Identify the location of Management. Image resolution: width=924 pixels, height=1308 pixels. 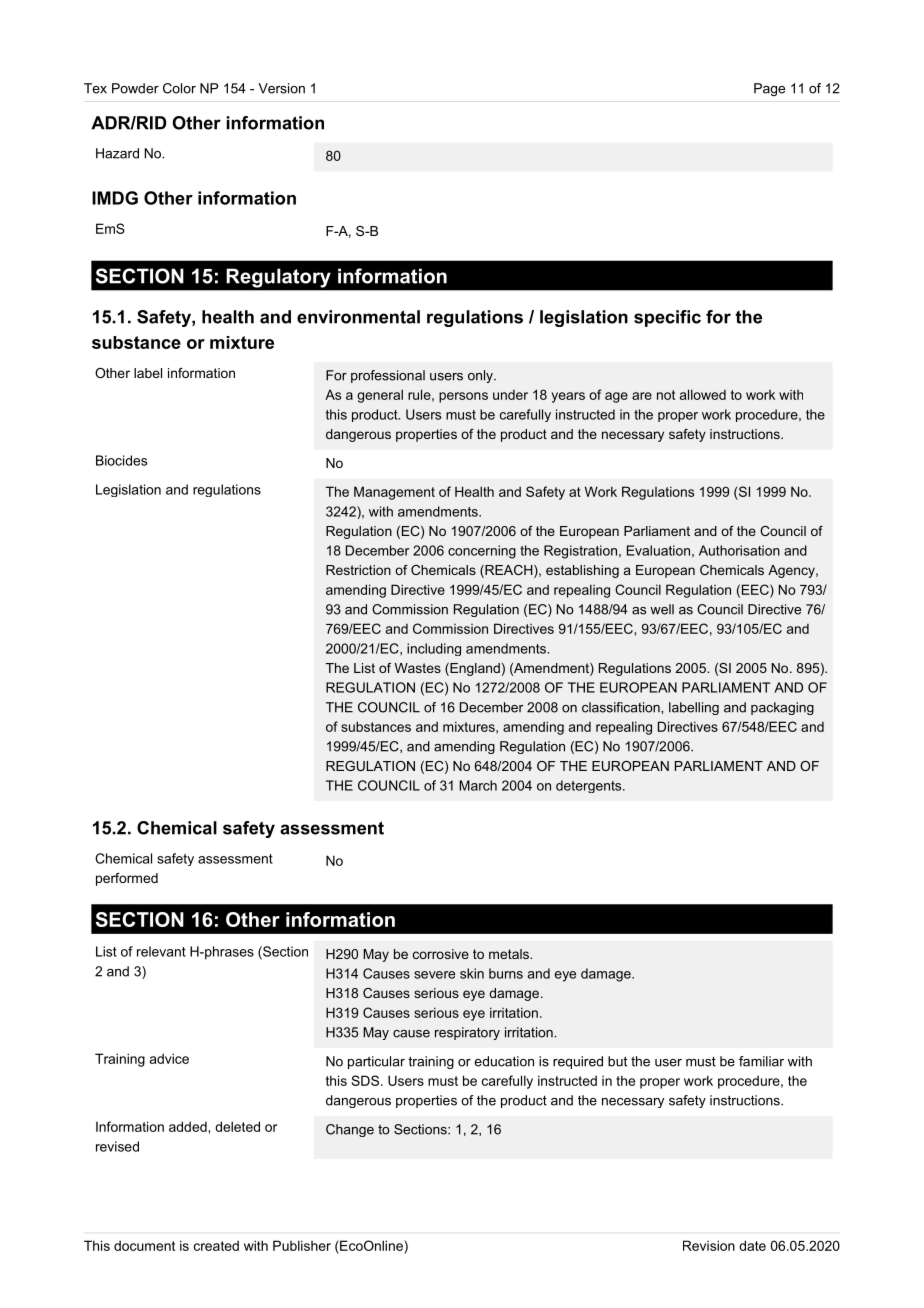
(394, 493).
